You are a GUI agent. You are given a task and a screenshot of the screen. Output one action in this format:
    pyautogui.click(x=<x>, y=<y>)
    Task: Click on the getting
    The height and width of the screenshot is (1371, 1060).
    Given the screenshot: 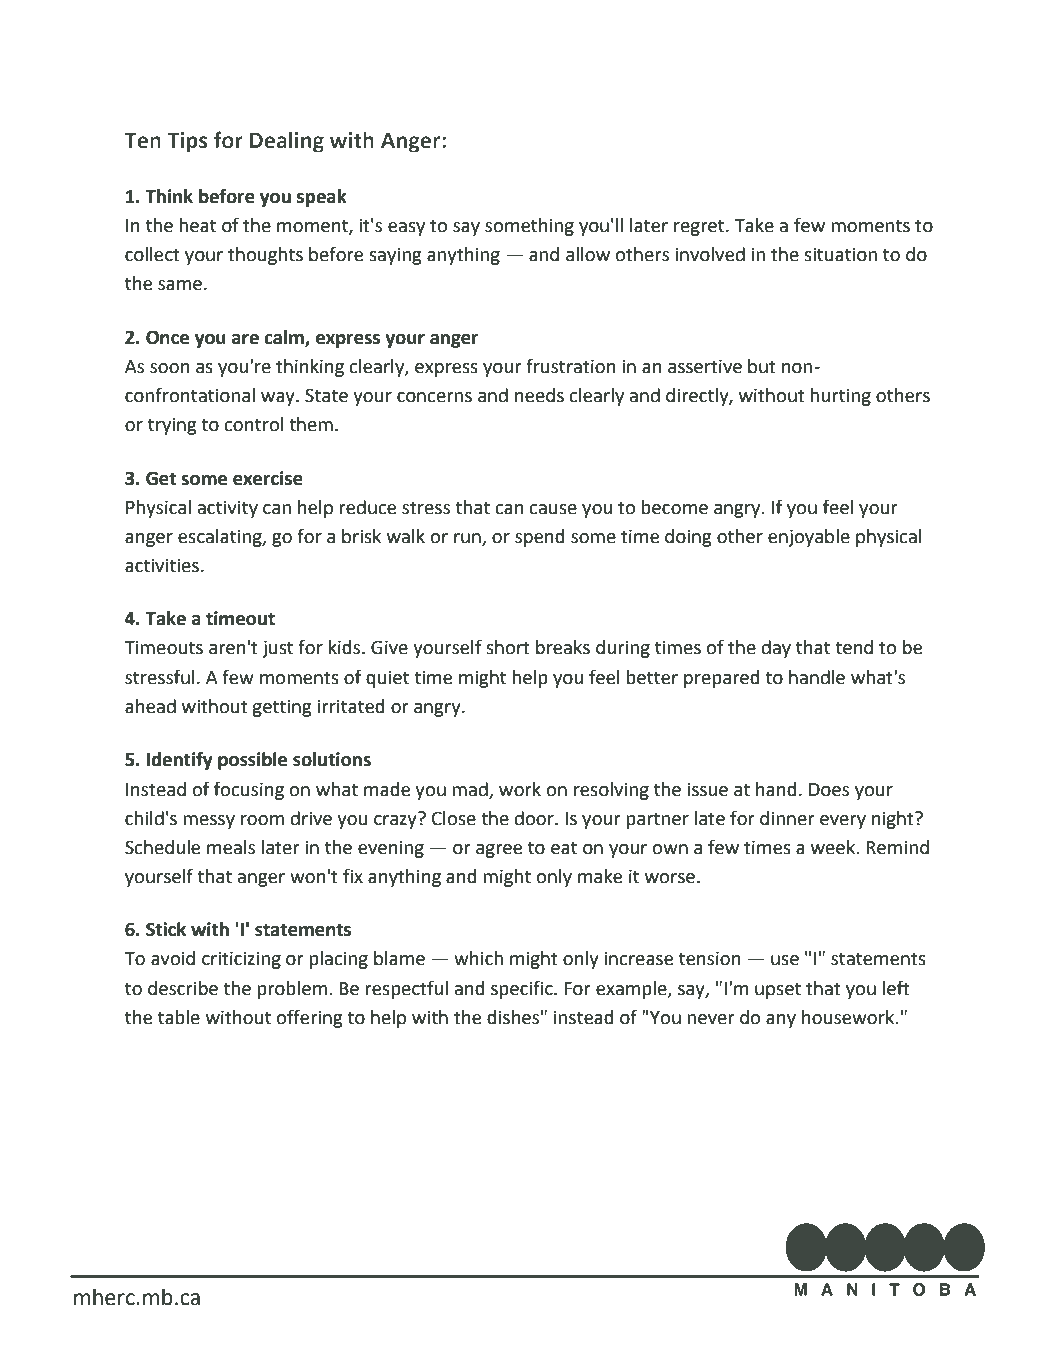 What is the action you would take?
    pyautogui.click(x=281, y=708)
